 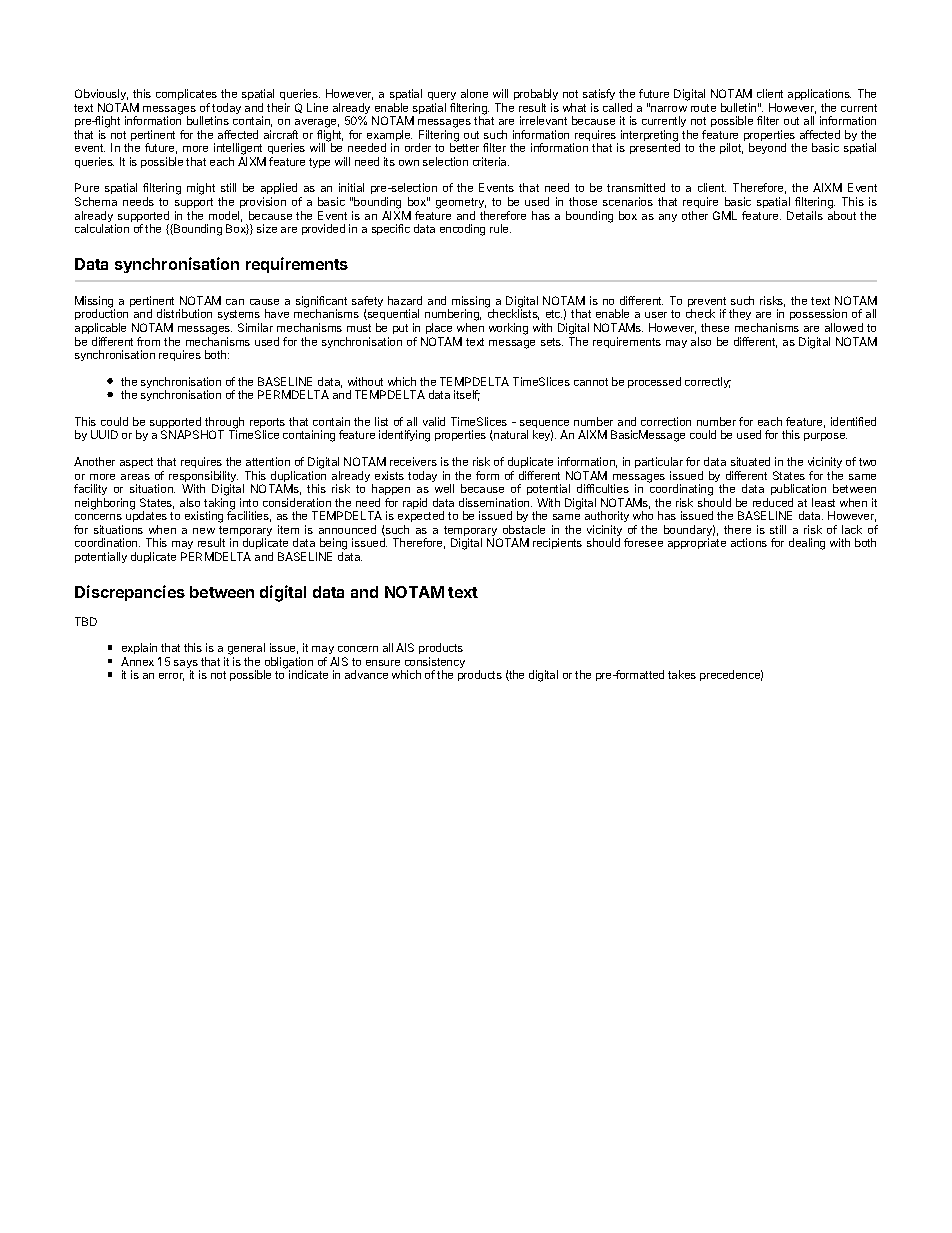 What do you see at coordinates (818, 316) in the image?
I see `possession` at bounding box center [818, 316].
